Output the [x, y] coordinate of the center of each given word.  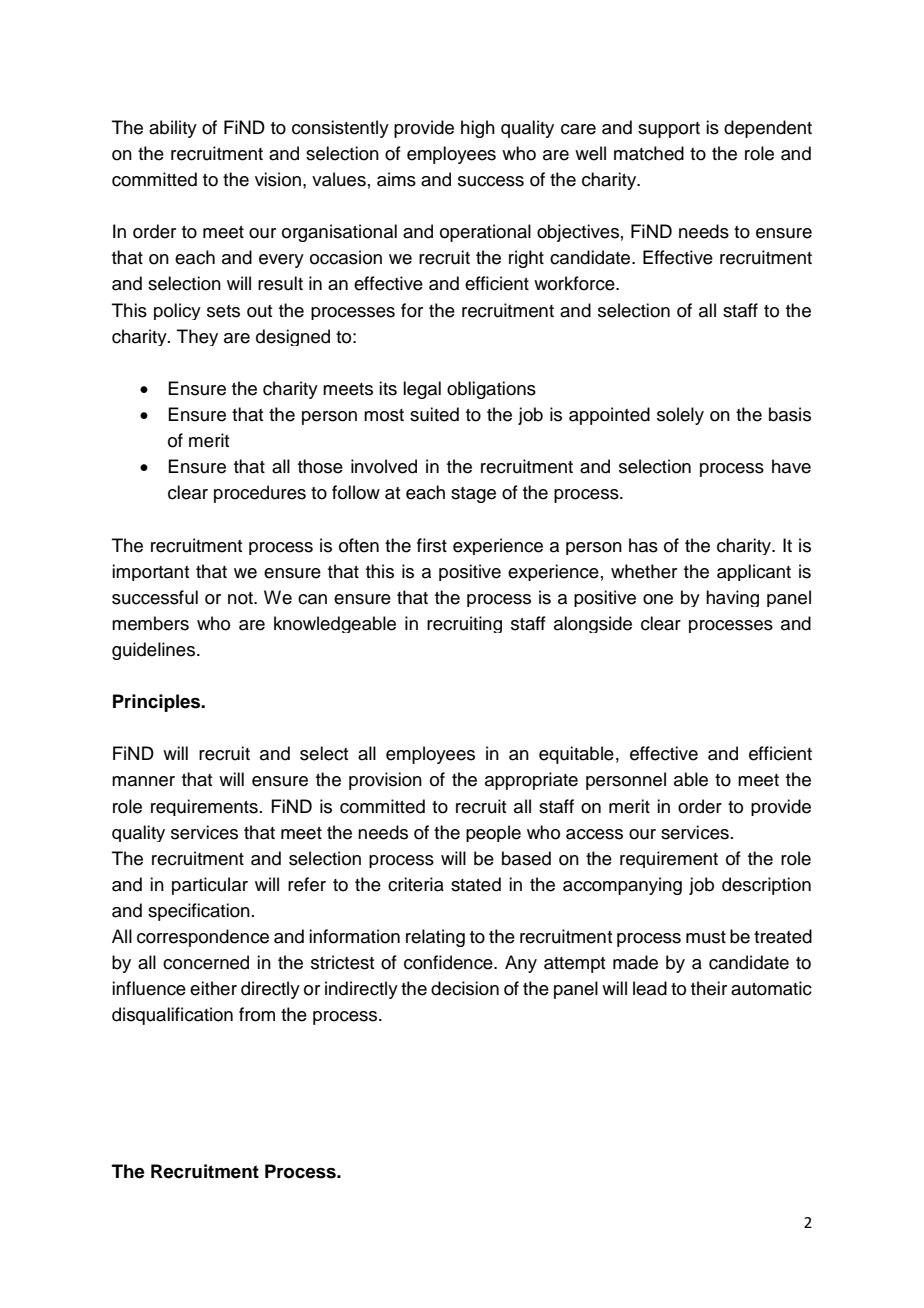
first [432, 545]
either [213, 988]
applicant [754, 572]
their [709, 988]
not [241, 598]
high [478, 129]
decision [465, 988]
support [669, 130]
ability [173, 129]
